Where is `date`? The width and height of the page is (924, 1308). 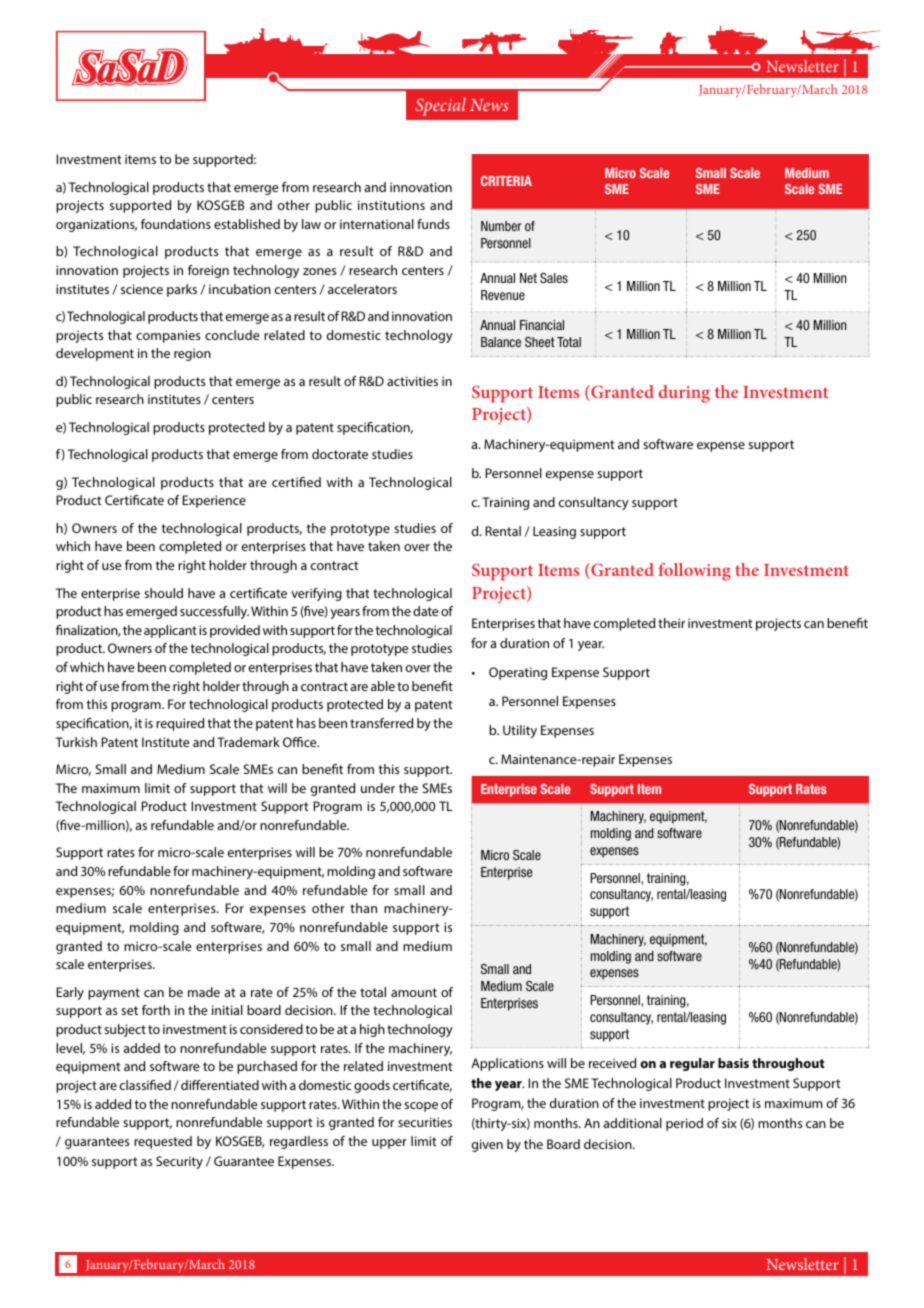
date is located at coordinates (426, 611).
